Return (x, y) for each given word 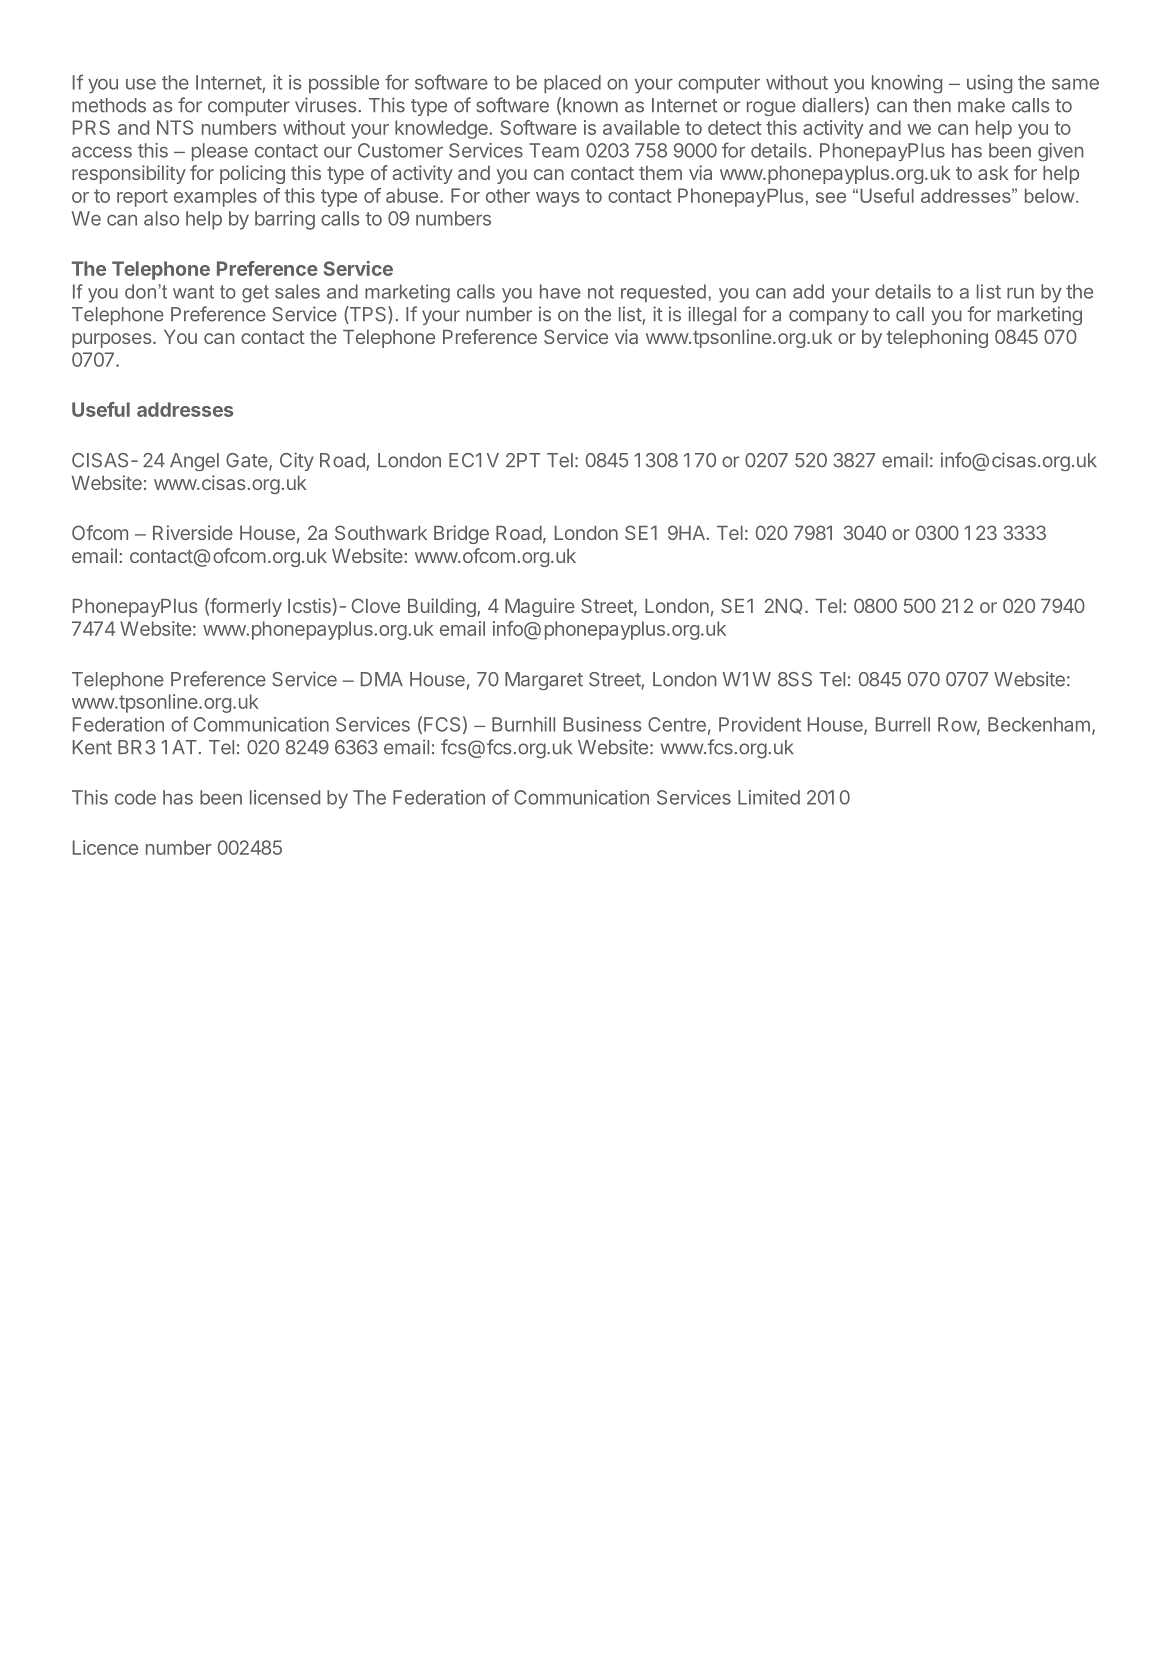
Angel (194, 462)
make (981, 105)
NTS (175, 127)
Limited (769, 797)
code (135, 797)
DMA (382, 679)
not (601, 292)
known (590, 105)
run (1020, 293)
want (193, 292)
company (829, 317)
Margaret (544, 681)
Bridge (461, 534)
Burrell (903, 724)
